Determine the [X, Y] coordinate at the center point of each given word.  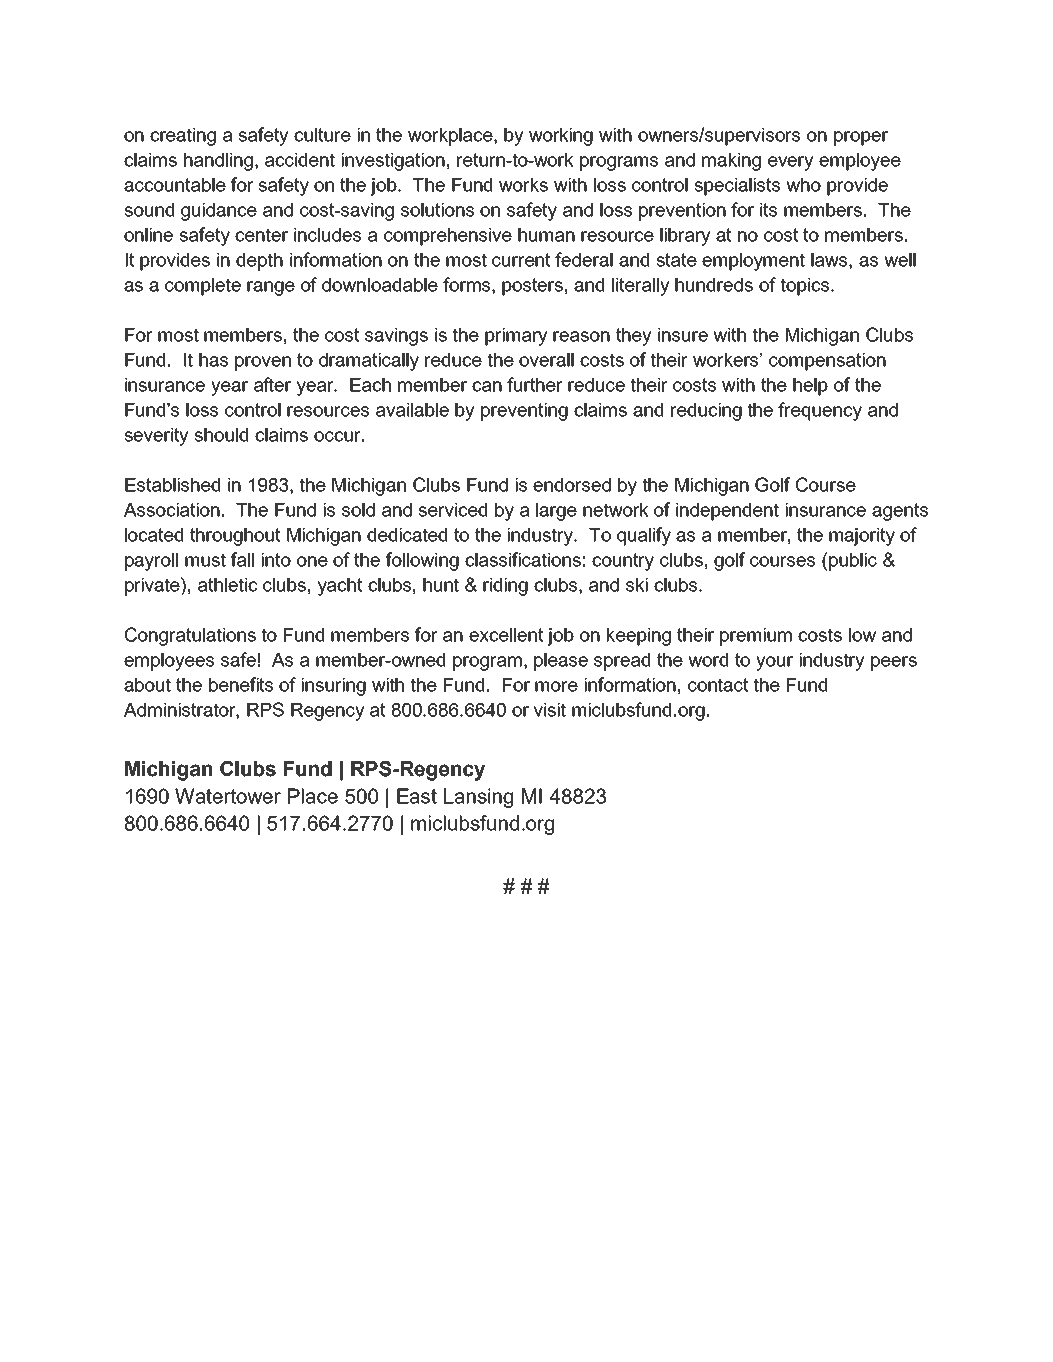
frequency [820, 411]
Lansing [478, 798]
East [417, 796]
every [790, 163]
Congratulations [190, 636]
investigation [393, 162]
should [221, 435]
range [271, 288]
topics [806, 287]
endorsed [572, 485]
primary [516, 337]
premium [756, 637]
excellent [506, 635]
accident [300, 160]
